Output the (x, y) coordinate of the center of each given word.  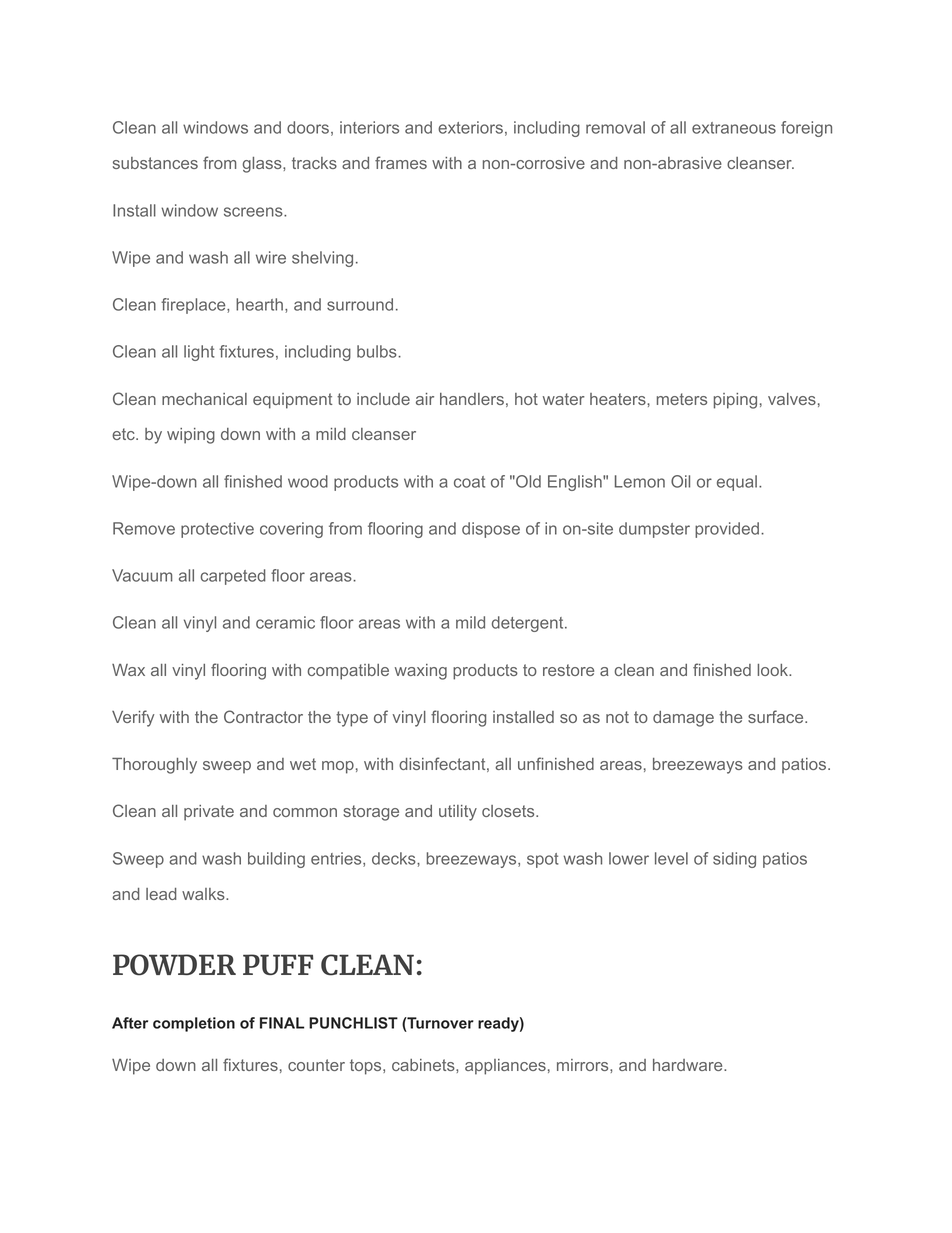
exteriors (470, 127)
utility (458, 813)
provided (727, 530)
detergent (529, 624)
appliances (505, 1067)
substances (155, 163)
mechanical (204, 399)
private (209, 813)
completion (194, 1024)
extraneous (734, 128)
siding (734, 860)
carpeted (233, 577)
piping (735, 401)
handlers (472, 399)
